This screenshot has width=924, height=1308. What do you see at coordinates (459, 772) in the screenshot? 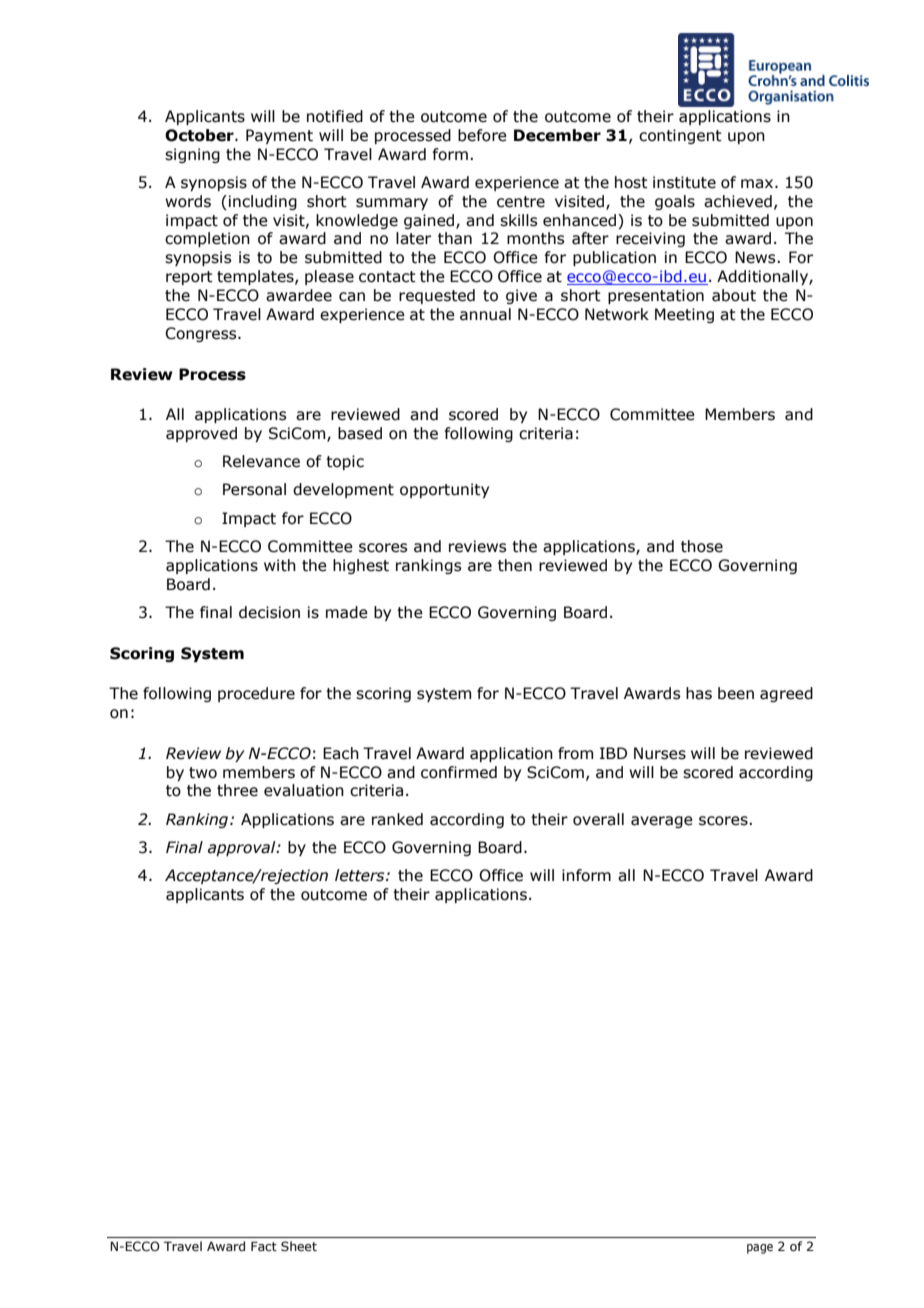
I see `confirmed` at bounding box center [459, 772].
